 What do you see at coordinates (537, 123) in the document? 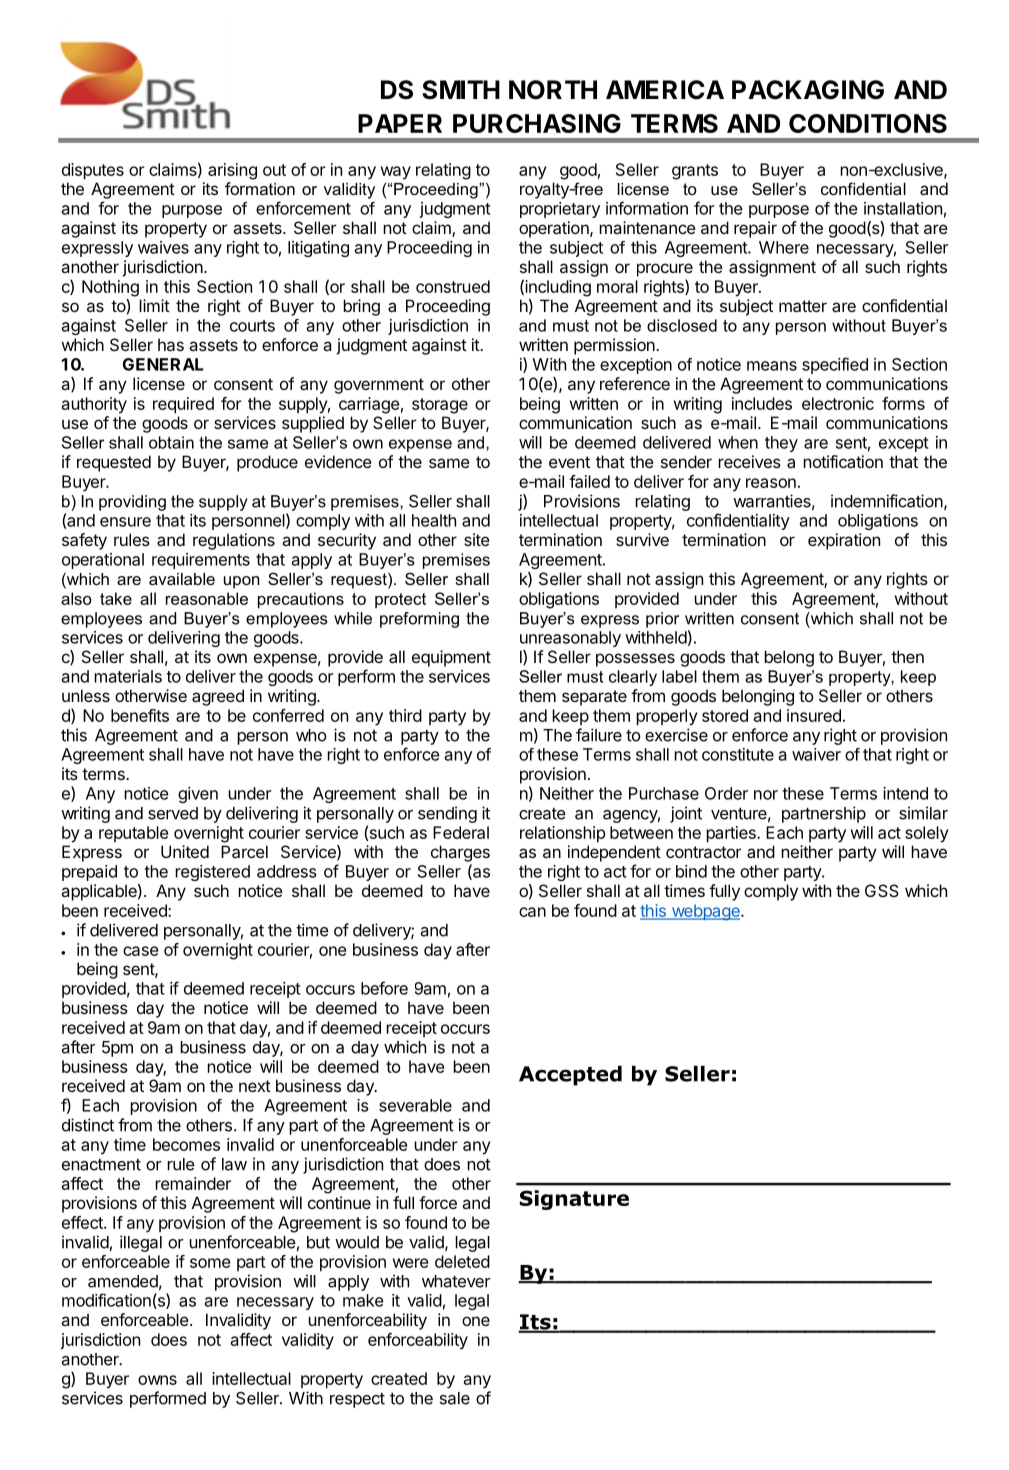
I see `PURCHASING` at bounding box center [537, 123].
